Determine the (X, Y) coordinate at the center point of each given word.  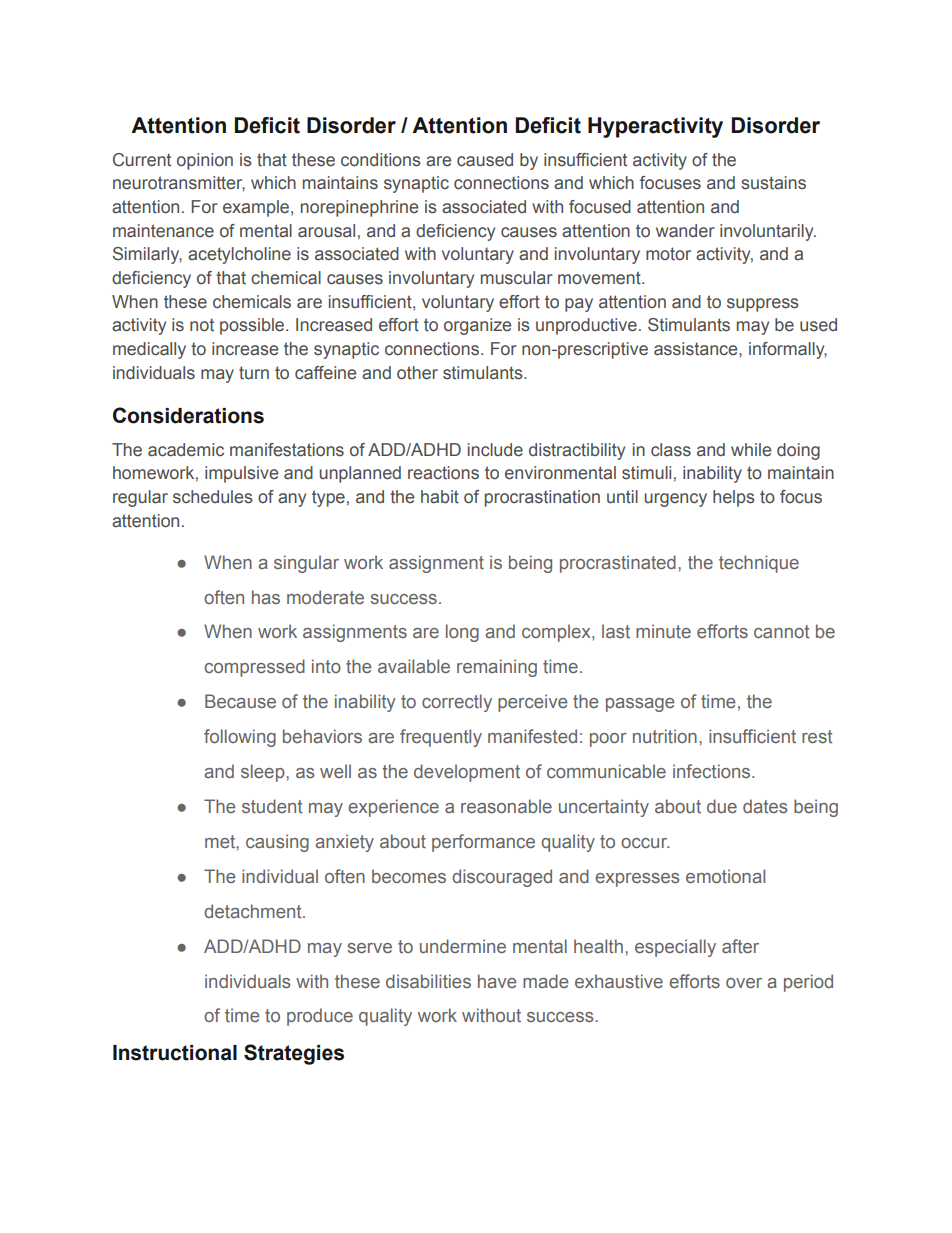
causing (277, 843)
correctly (457, 703)
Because (240, 701)
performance (483, 843)
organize (477, 326)
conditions (381, 160)
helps (734, 498)
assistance (697, 349)
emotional (725, 876)
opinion (205, 161)
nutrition (665, 736)
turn (254, 373)
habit (440, 497)
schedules (213, 497)
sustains (773, 183)
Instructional (175, 1053)
